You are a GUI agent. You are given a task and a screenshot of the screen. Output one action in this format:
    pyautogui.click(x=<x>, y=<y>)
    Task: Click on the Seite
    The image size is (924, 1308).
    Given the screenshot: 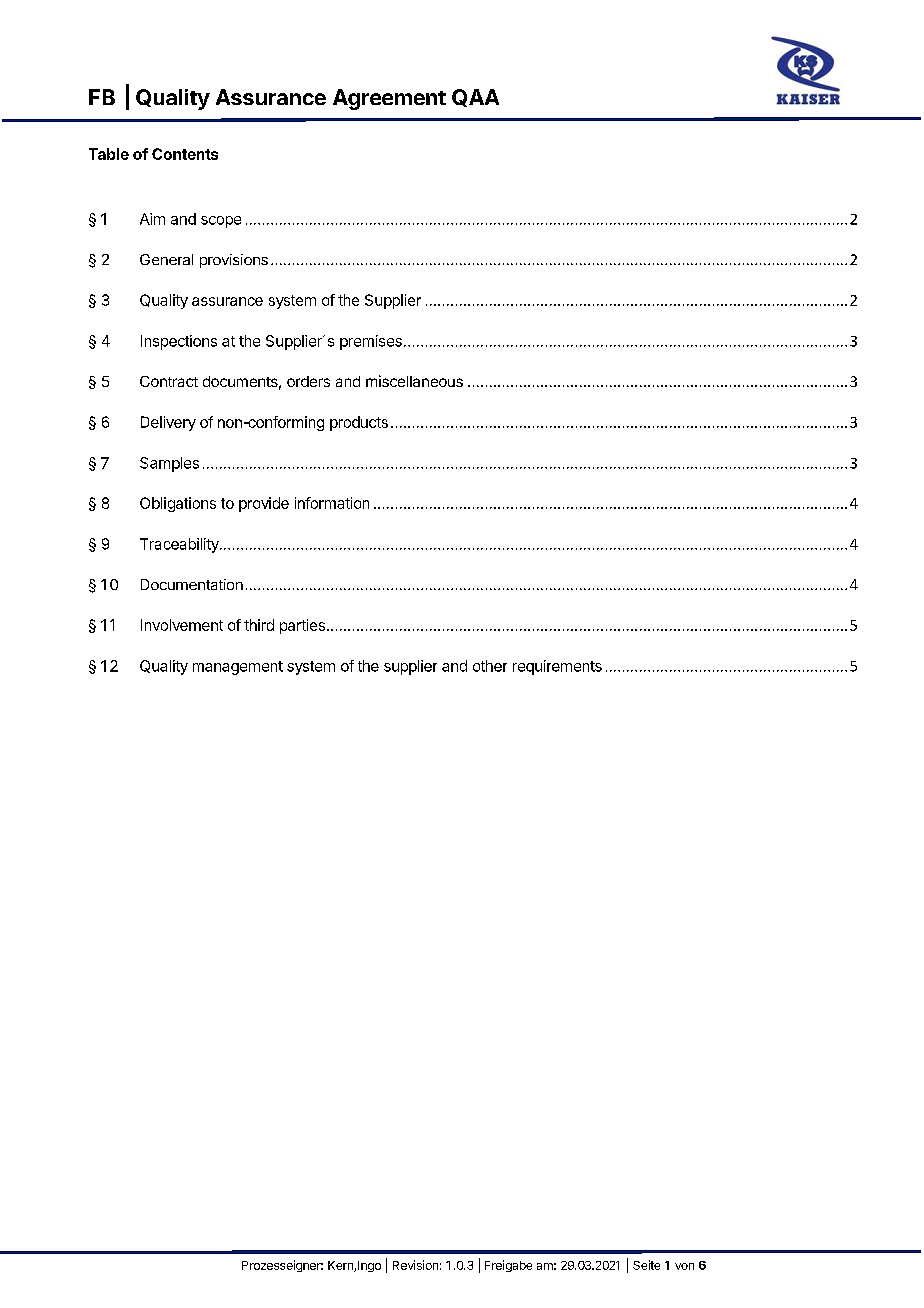 What is the action you would take?
    pyautogui.click(x=646, y=1265)
